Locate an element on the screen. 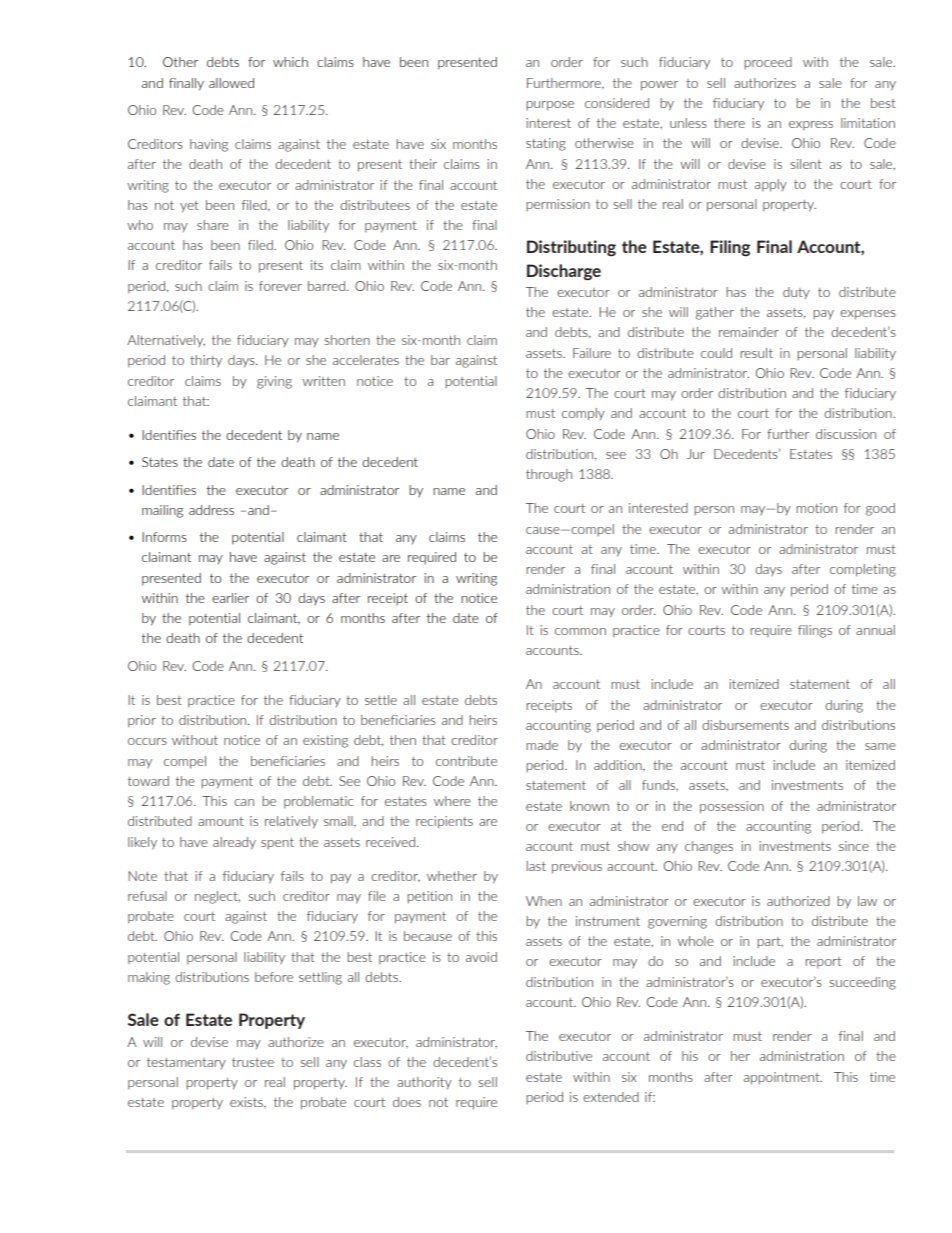 The height and width of the screenshot is (1233, 952). appointment is located at coordinates (783, 1078).
